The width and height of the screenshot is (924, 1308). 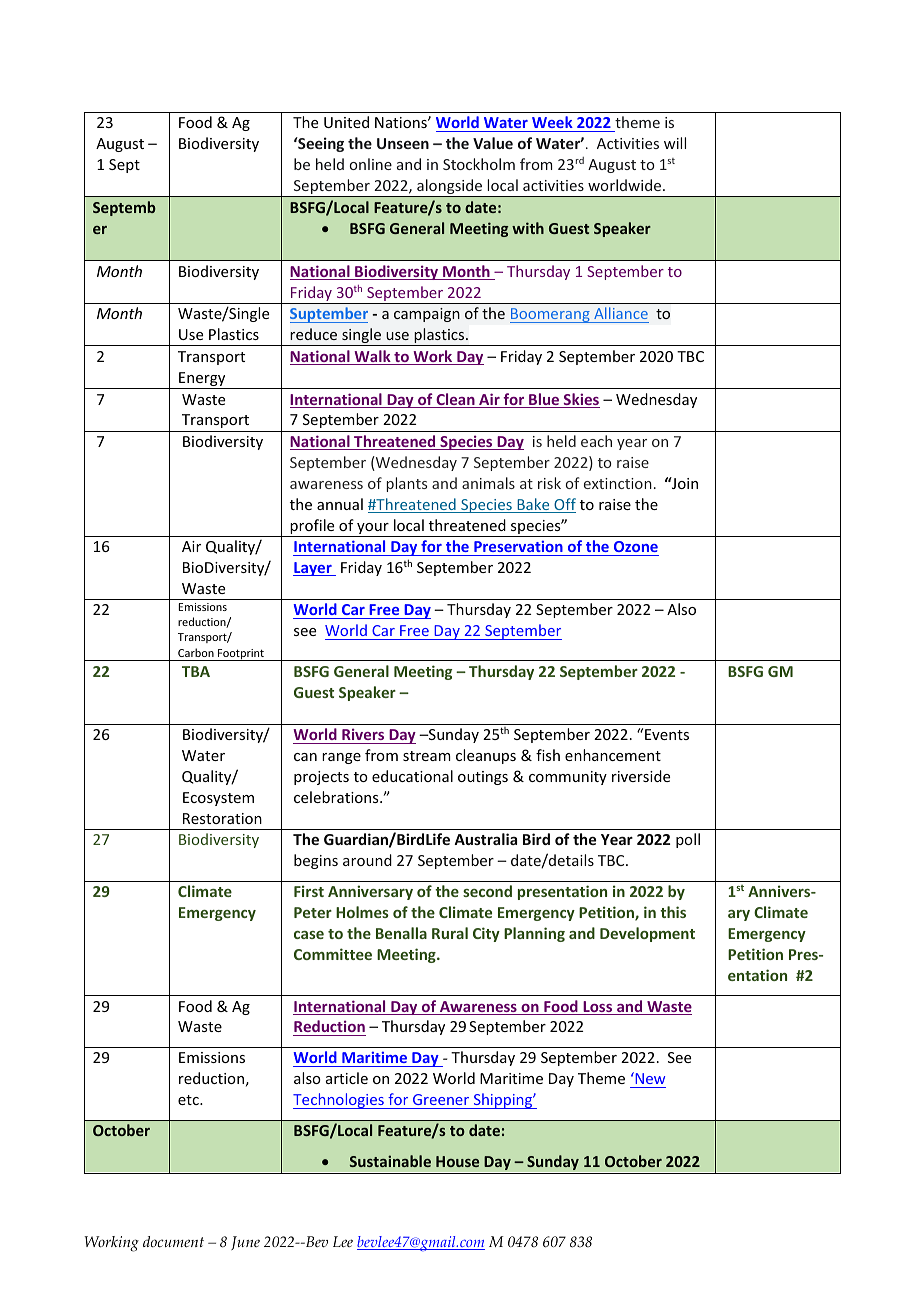 What do you see at coordinates (245, 1243) in the screenshot?
I see `June` at bounding box center [245, 1243].
